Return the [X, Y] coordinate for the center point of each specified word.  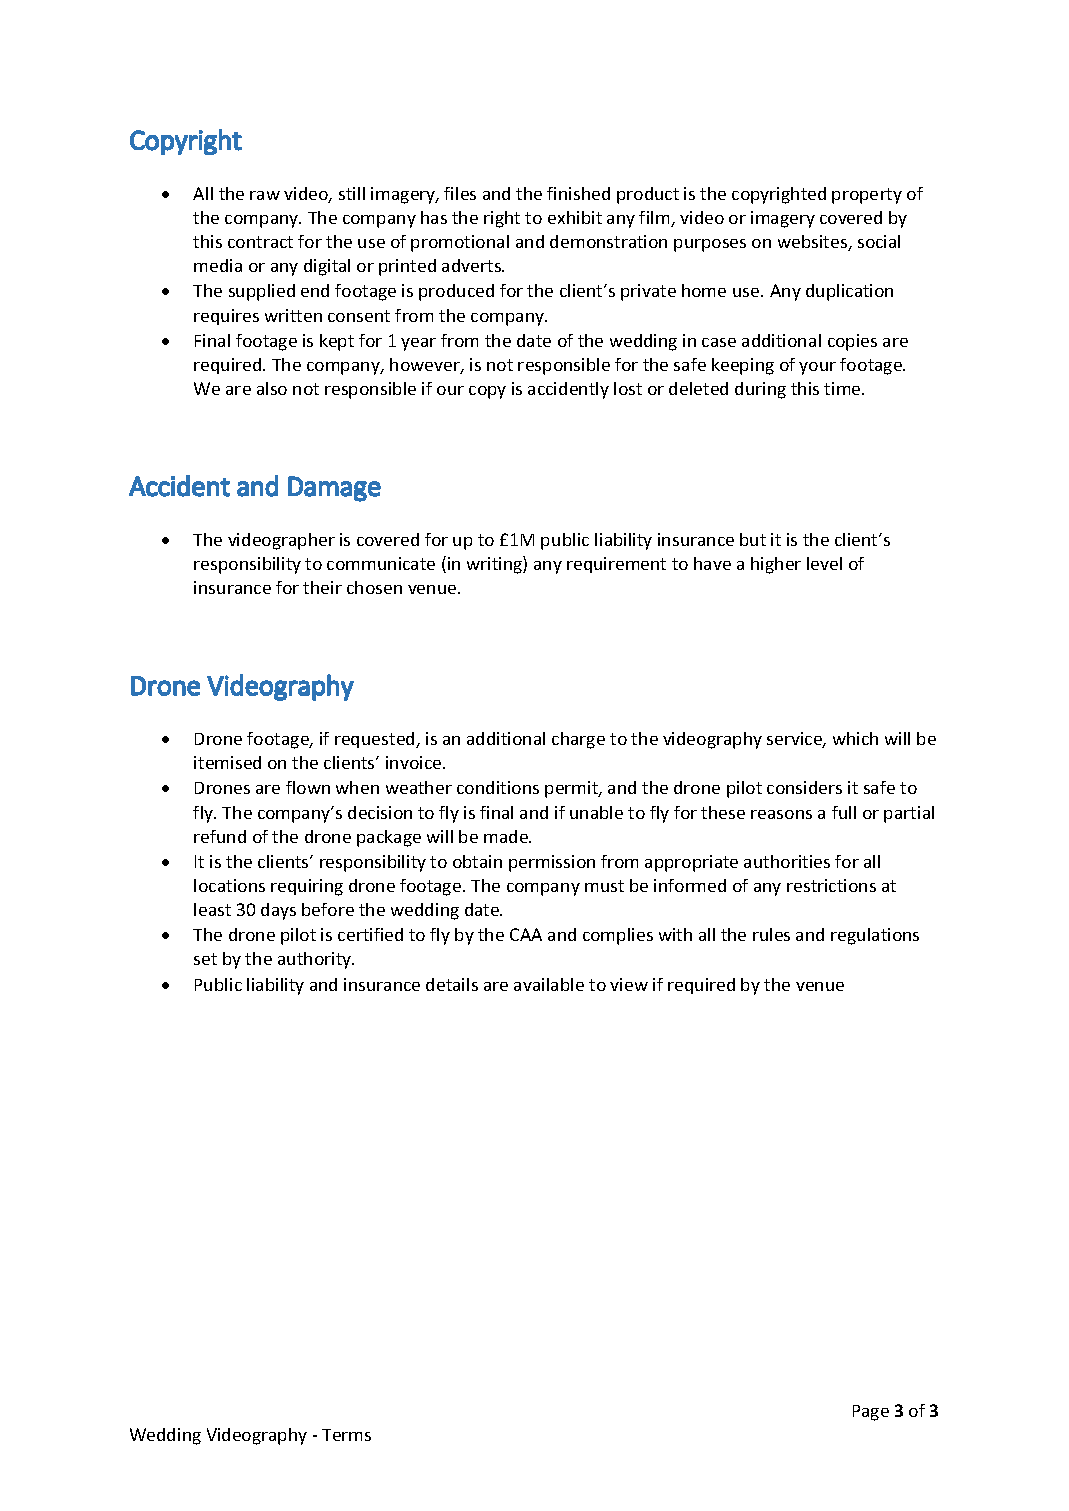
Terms [346, 1435]
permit [573, 789]
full [844, 812]
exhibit [575, 217]
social [879, 241]
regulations [875, 936]
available [549, 984]
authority [316, 960]
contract [260, 242]
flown [308, 787]
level [824, 563]
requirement [616, 565]
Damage [334, 489]
